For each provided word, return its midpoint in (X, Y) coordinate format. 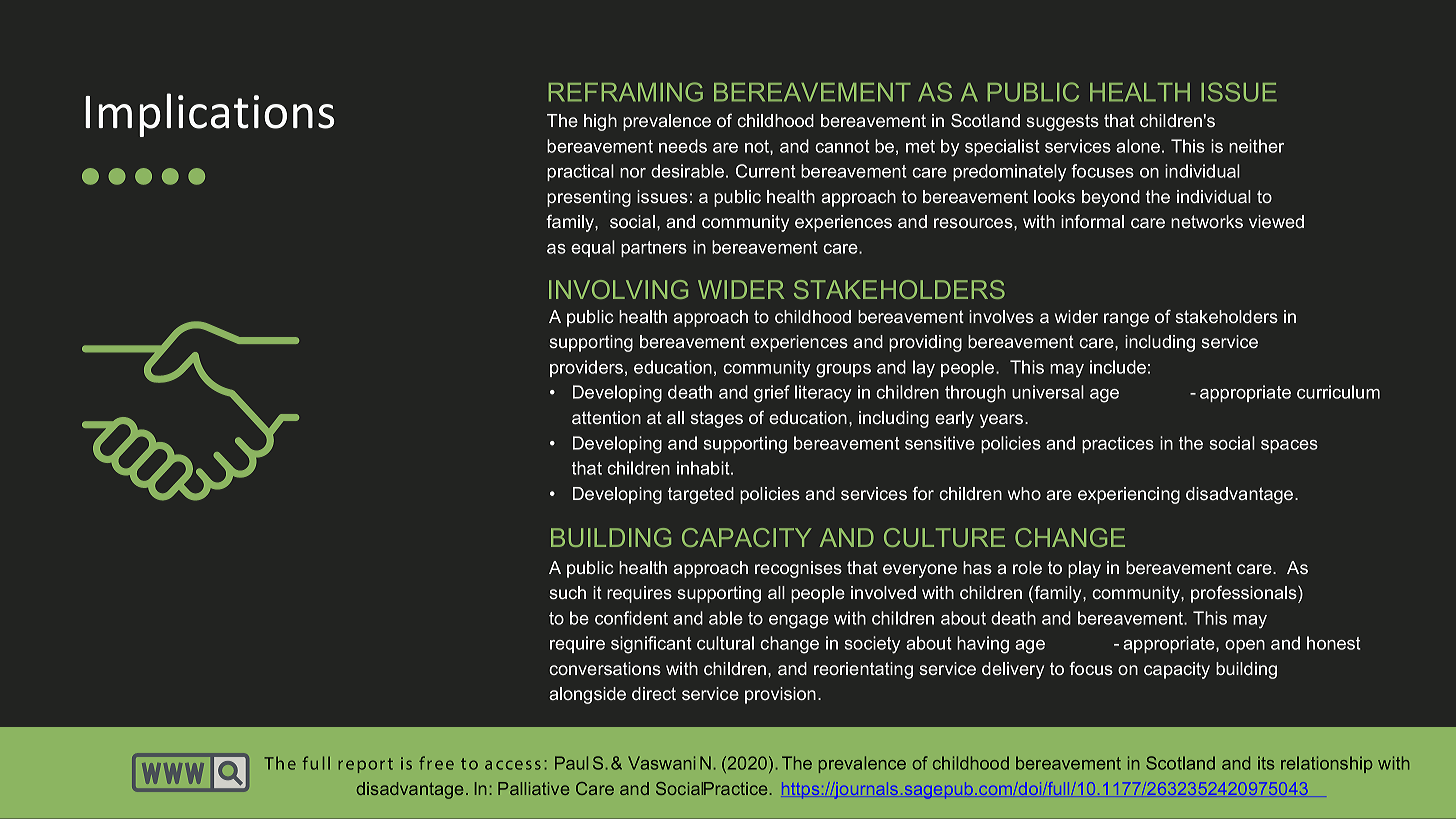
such (567, 592)
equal (593, 248)
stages (716, 419)
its (1266, 763)
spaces (1289, 446)
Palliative (533, 788)
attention (606, 417)
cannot (842, 146)
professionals (1245, 594)
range (1126, 320)
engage (799, 622)
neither (1256, 146)
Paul (571, 763)
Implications (209, 115)
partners (654, 249)
